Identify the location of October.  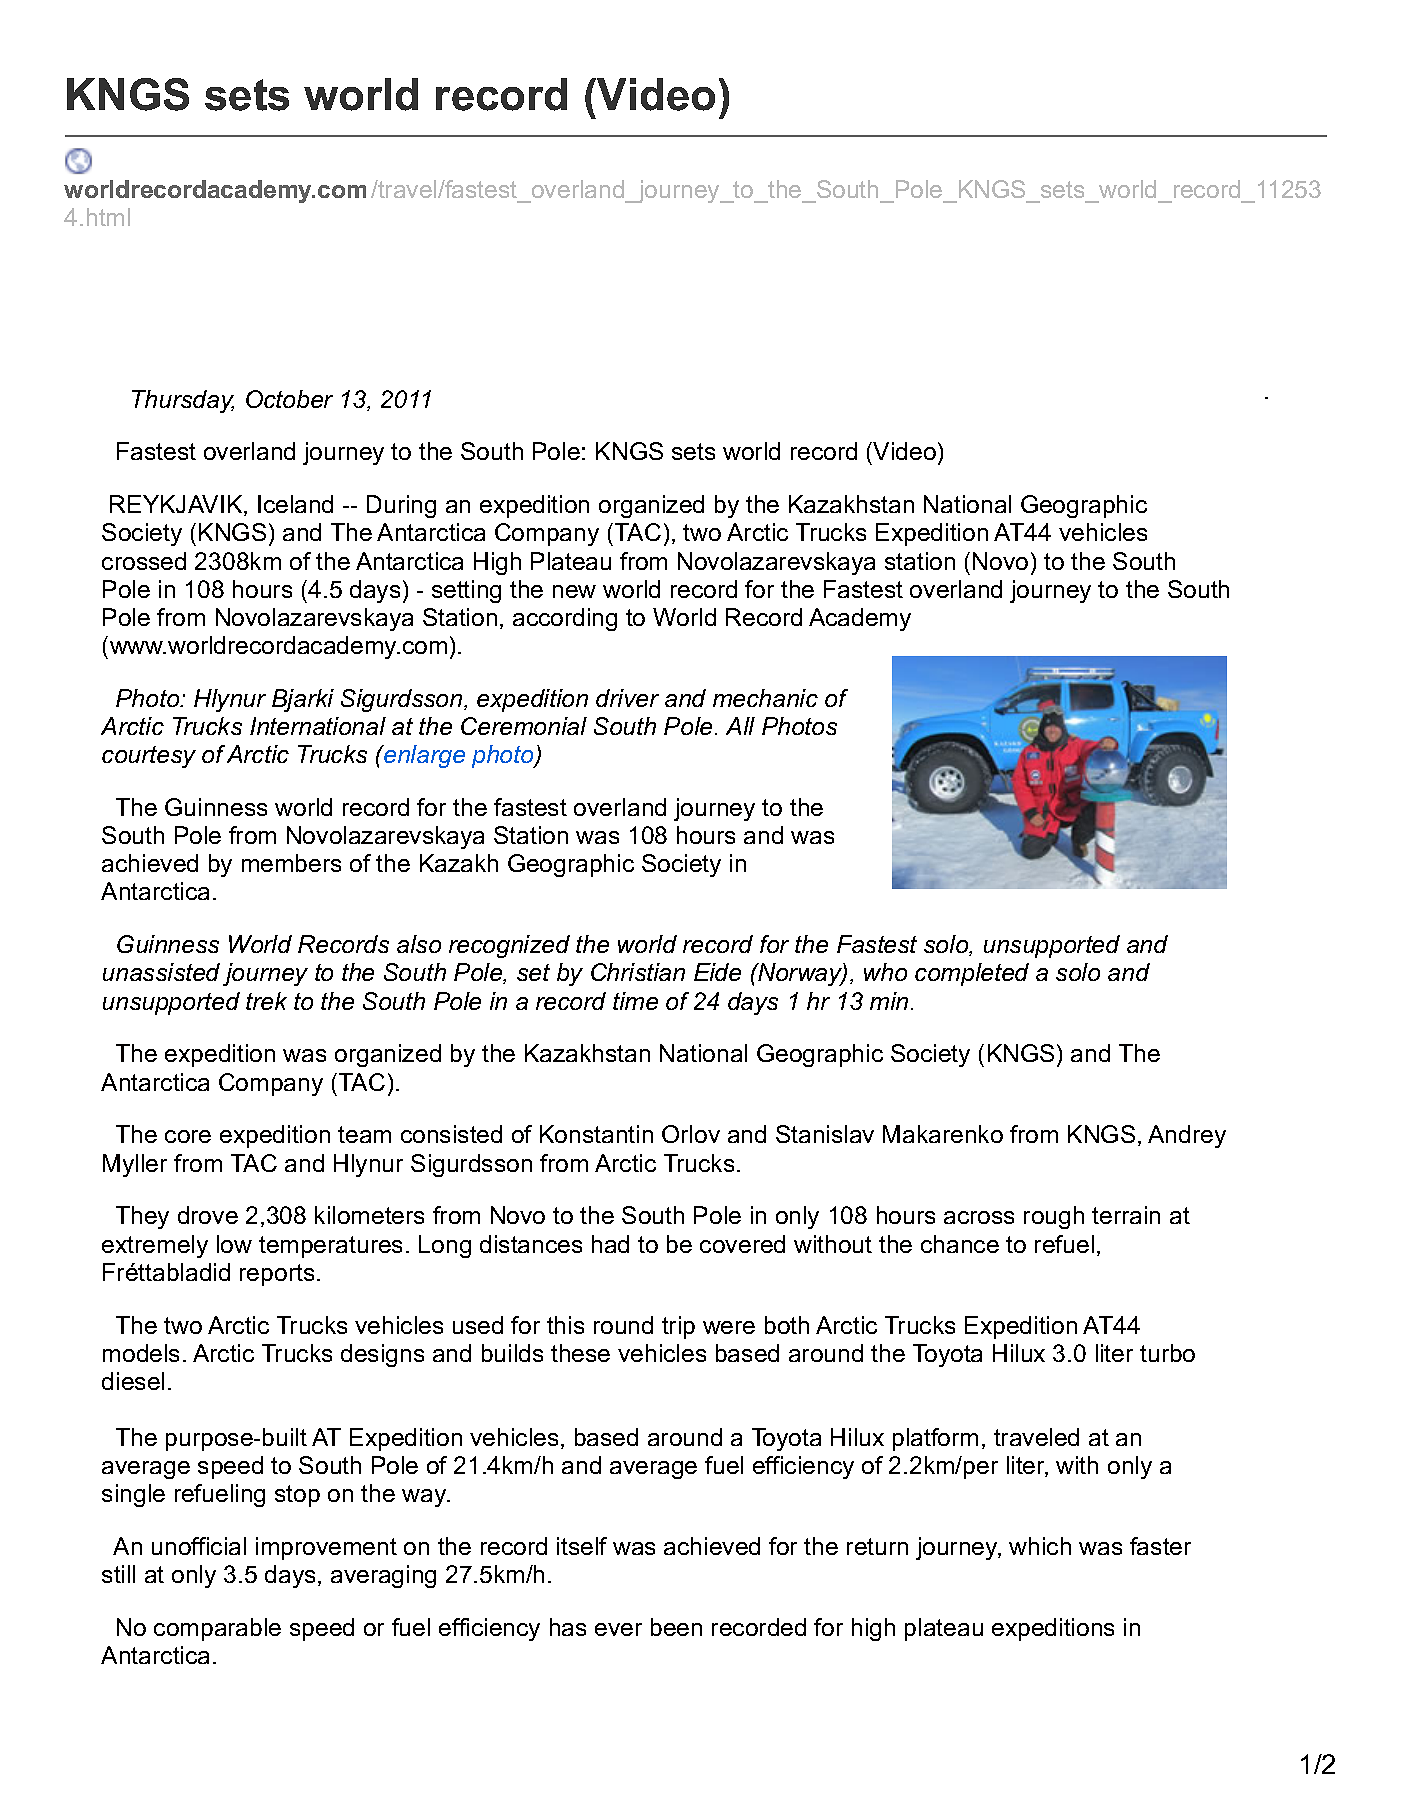
(289, 399).
